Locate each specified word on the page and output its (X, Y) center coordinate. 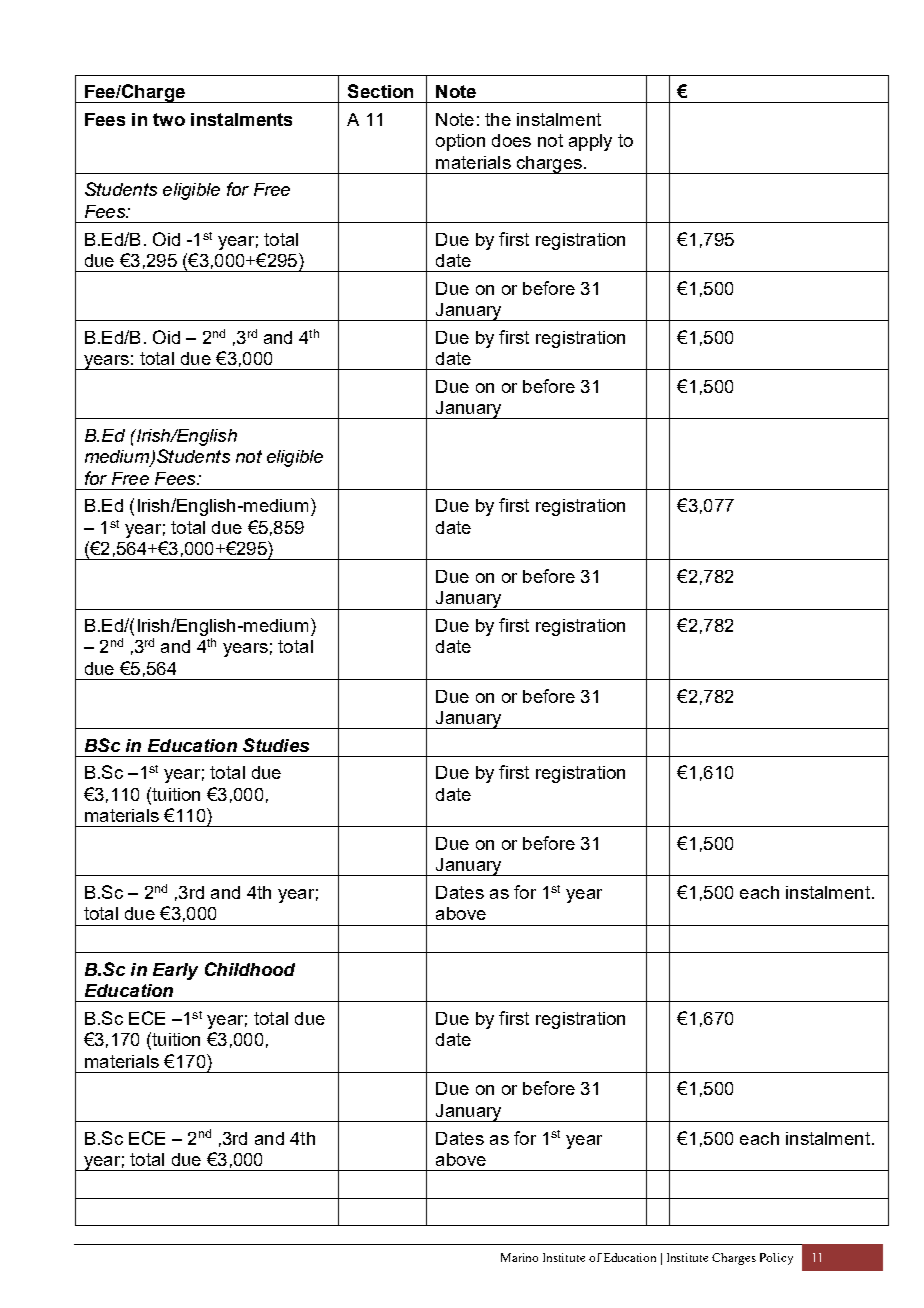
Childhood (250, 969)
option (460, 142)
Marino (519, 1257)
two (169, 119)
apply (590, 142)
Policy (776, 1259)
